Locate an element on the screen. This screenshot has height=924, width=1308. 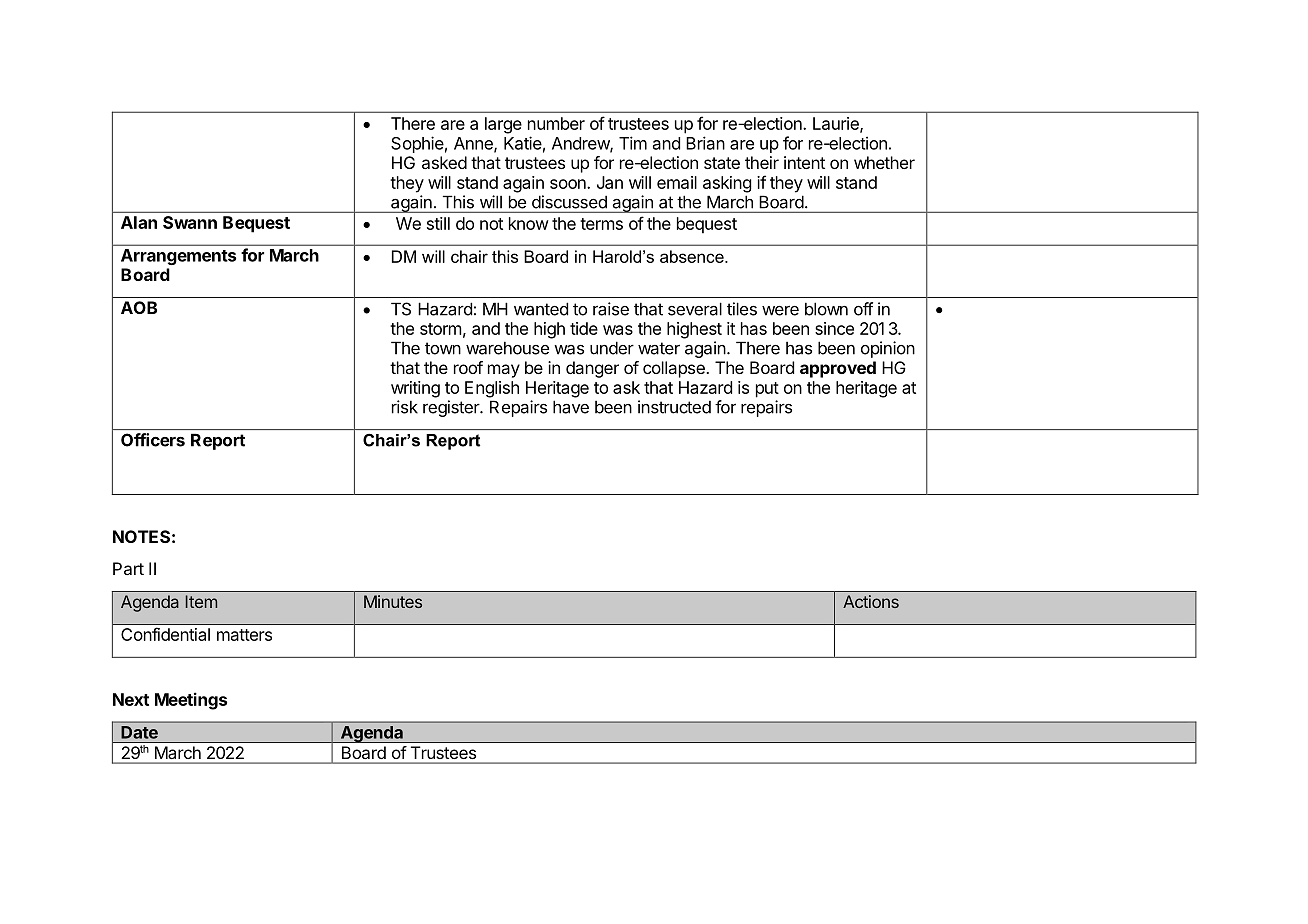
wanted is located at coordinates (541, 309).
